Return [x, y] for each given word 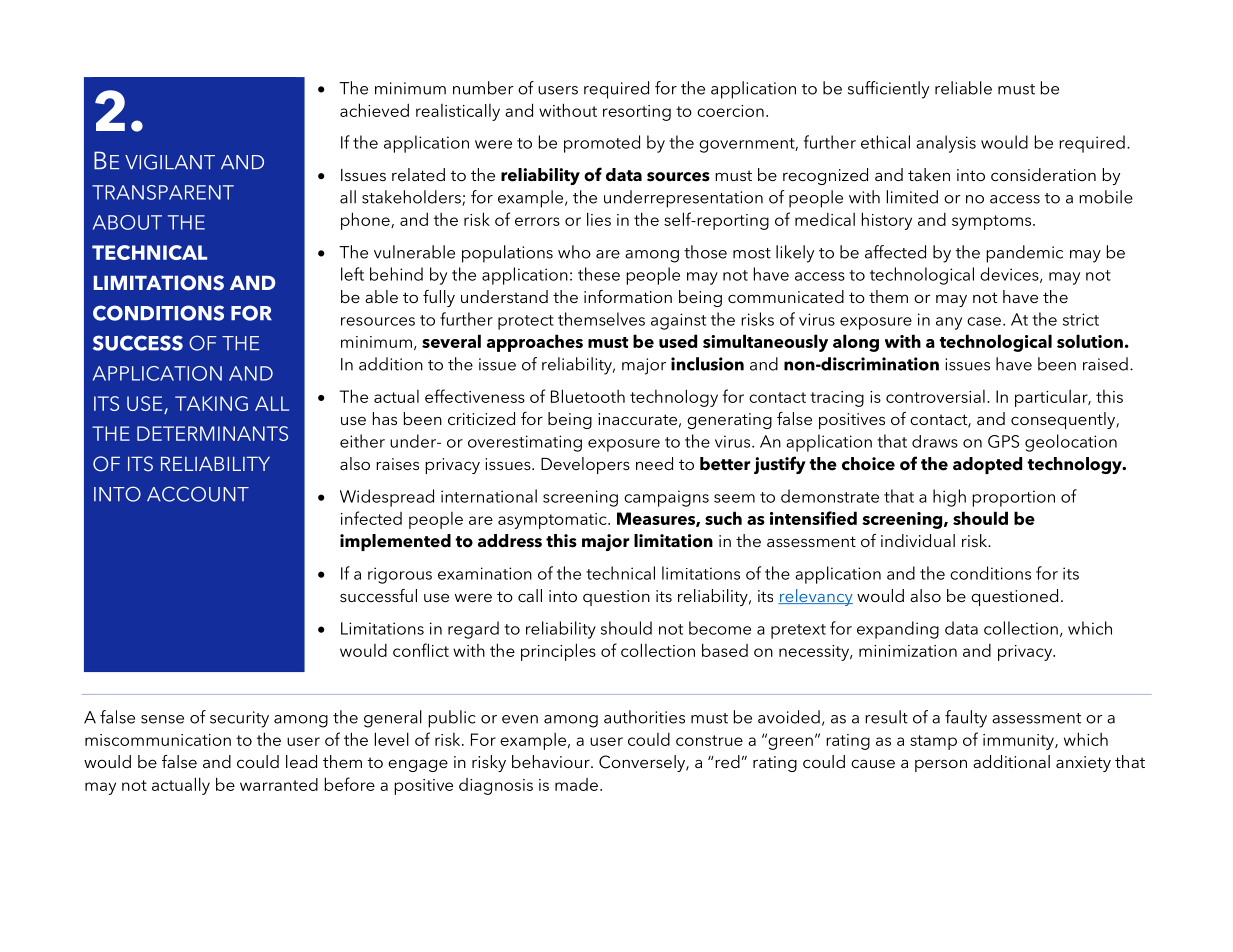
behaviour [552, 761]
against [678, 321]
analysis [946, 144]
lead [301, 761]
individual [918, 540]
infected [371, 518]
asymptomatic [553, 521]
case [984, 321]
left [352, 274]
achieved [374, 110]
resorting [637, 113]
